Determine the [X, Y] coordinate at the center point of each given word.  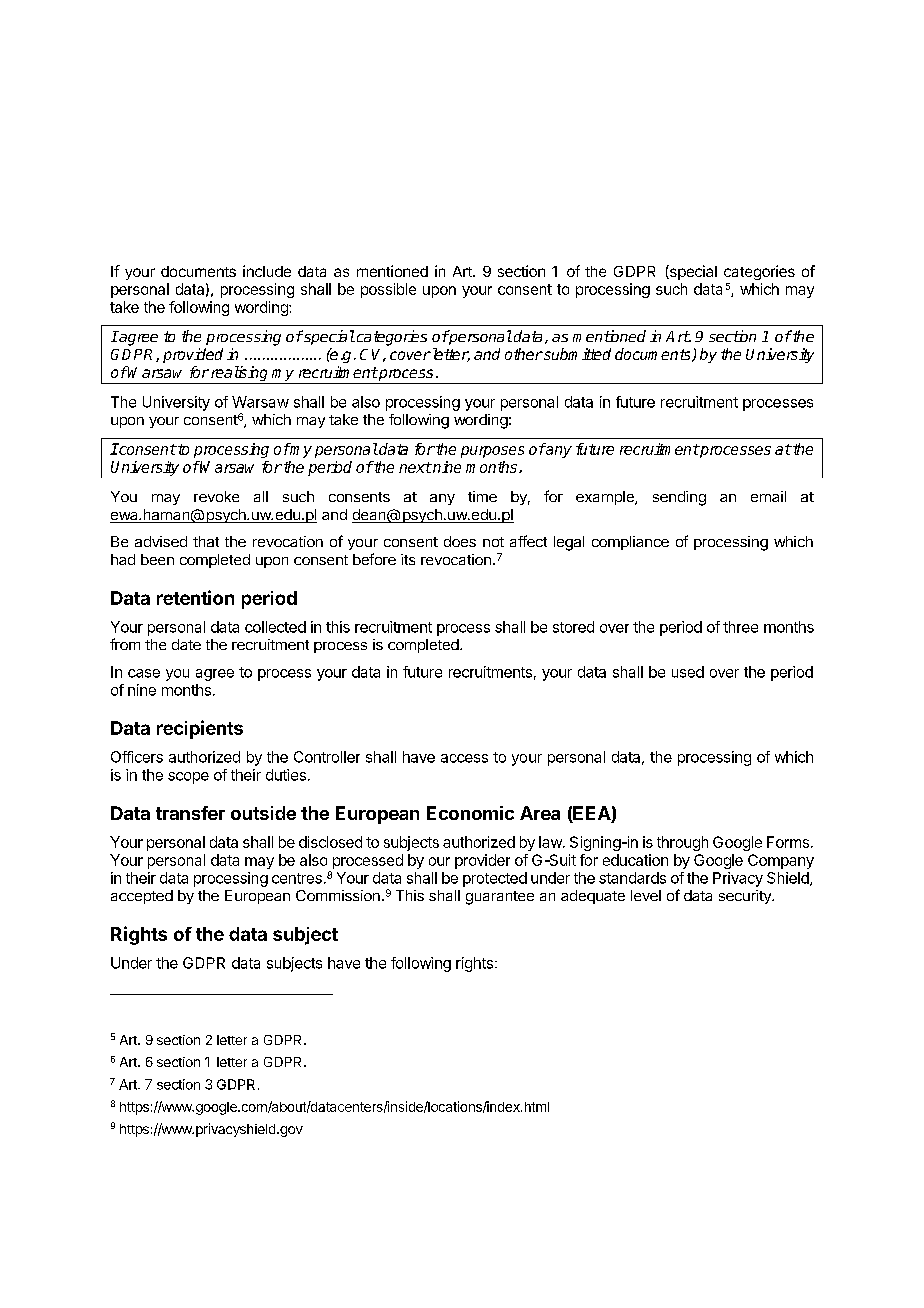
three [740, 627]
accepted [142, 897]
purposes [492, 452]
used [688, 672]
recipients [200, 729]
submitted [576, 354]
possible [388, 290]
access [464, 758]
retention [195, 597]
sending [679, 498]
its [408, 559]
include [267, 271]
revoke [216, 496]
